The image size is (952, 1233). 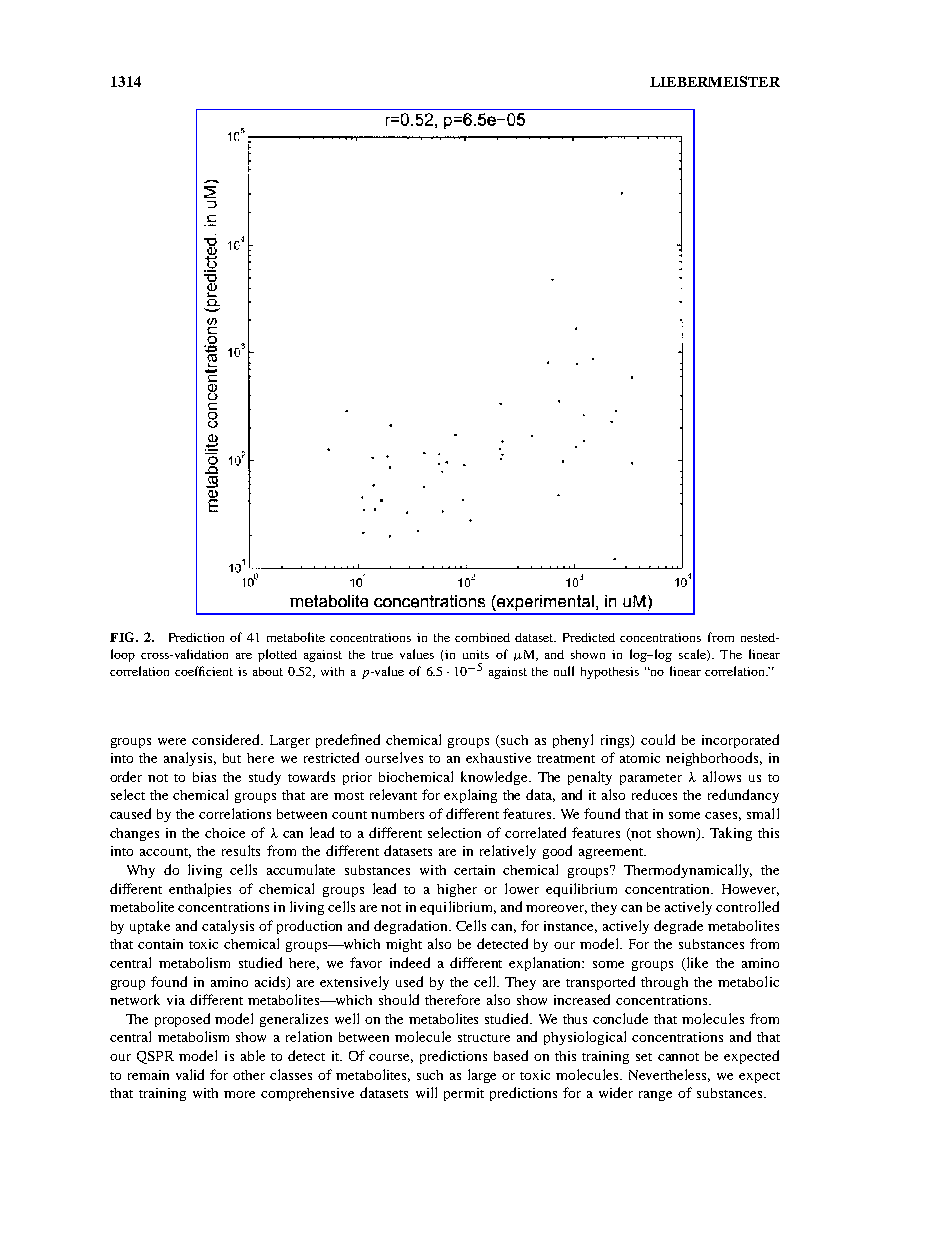 I want to click on units, so click(x=476, y=654).
